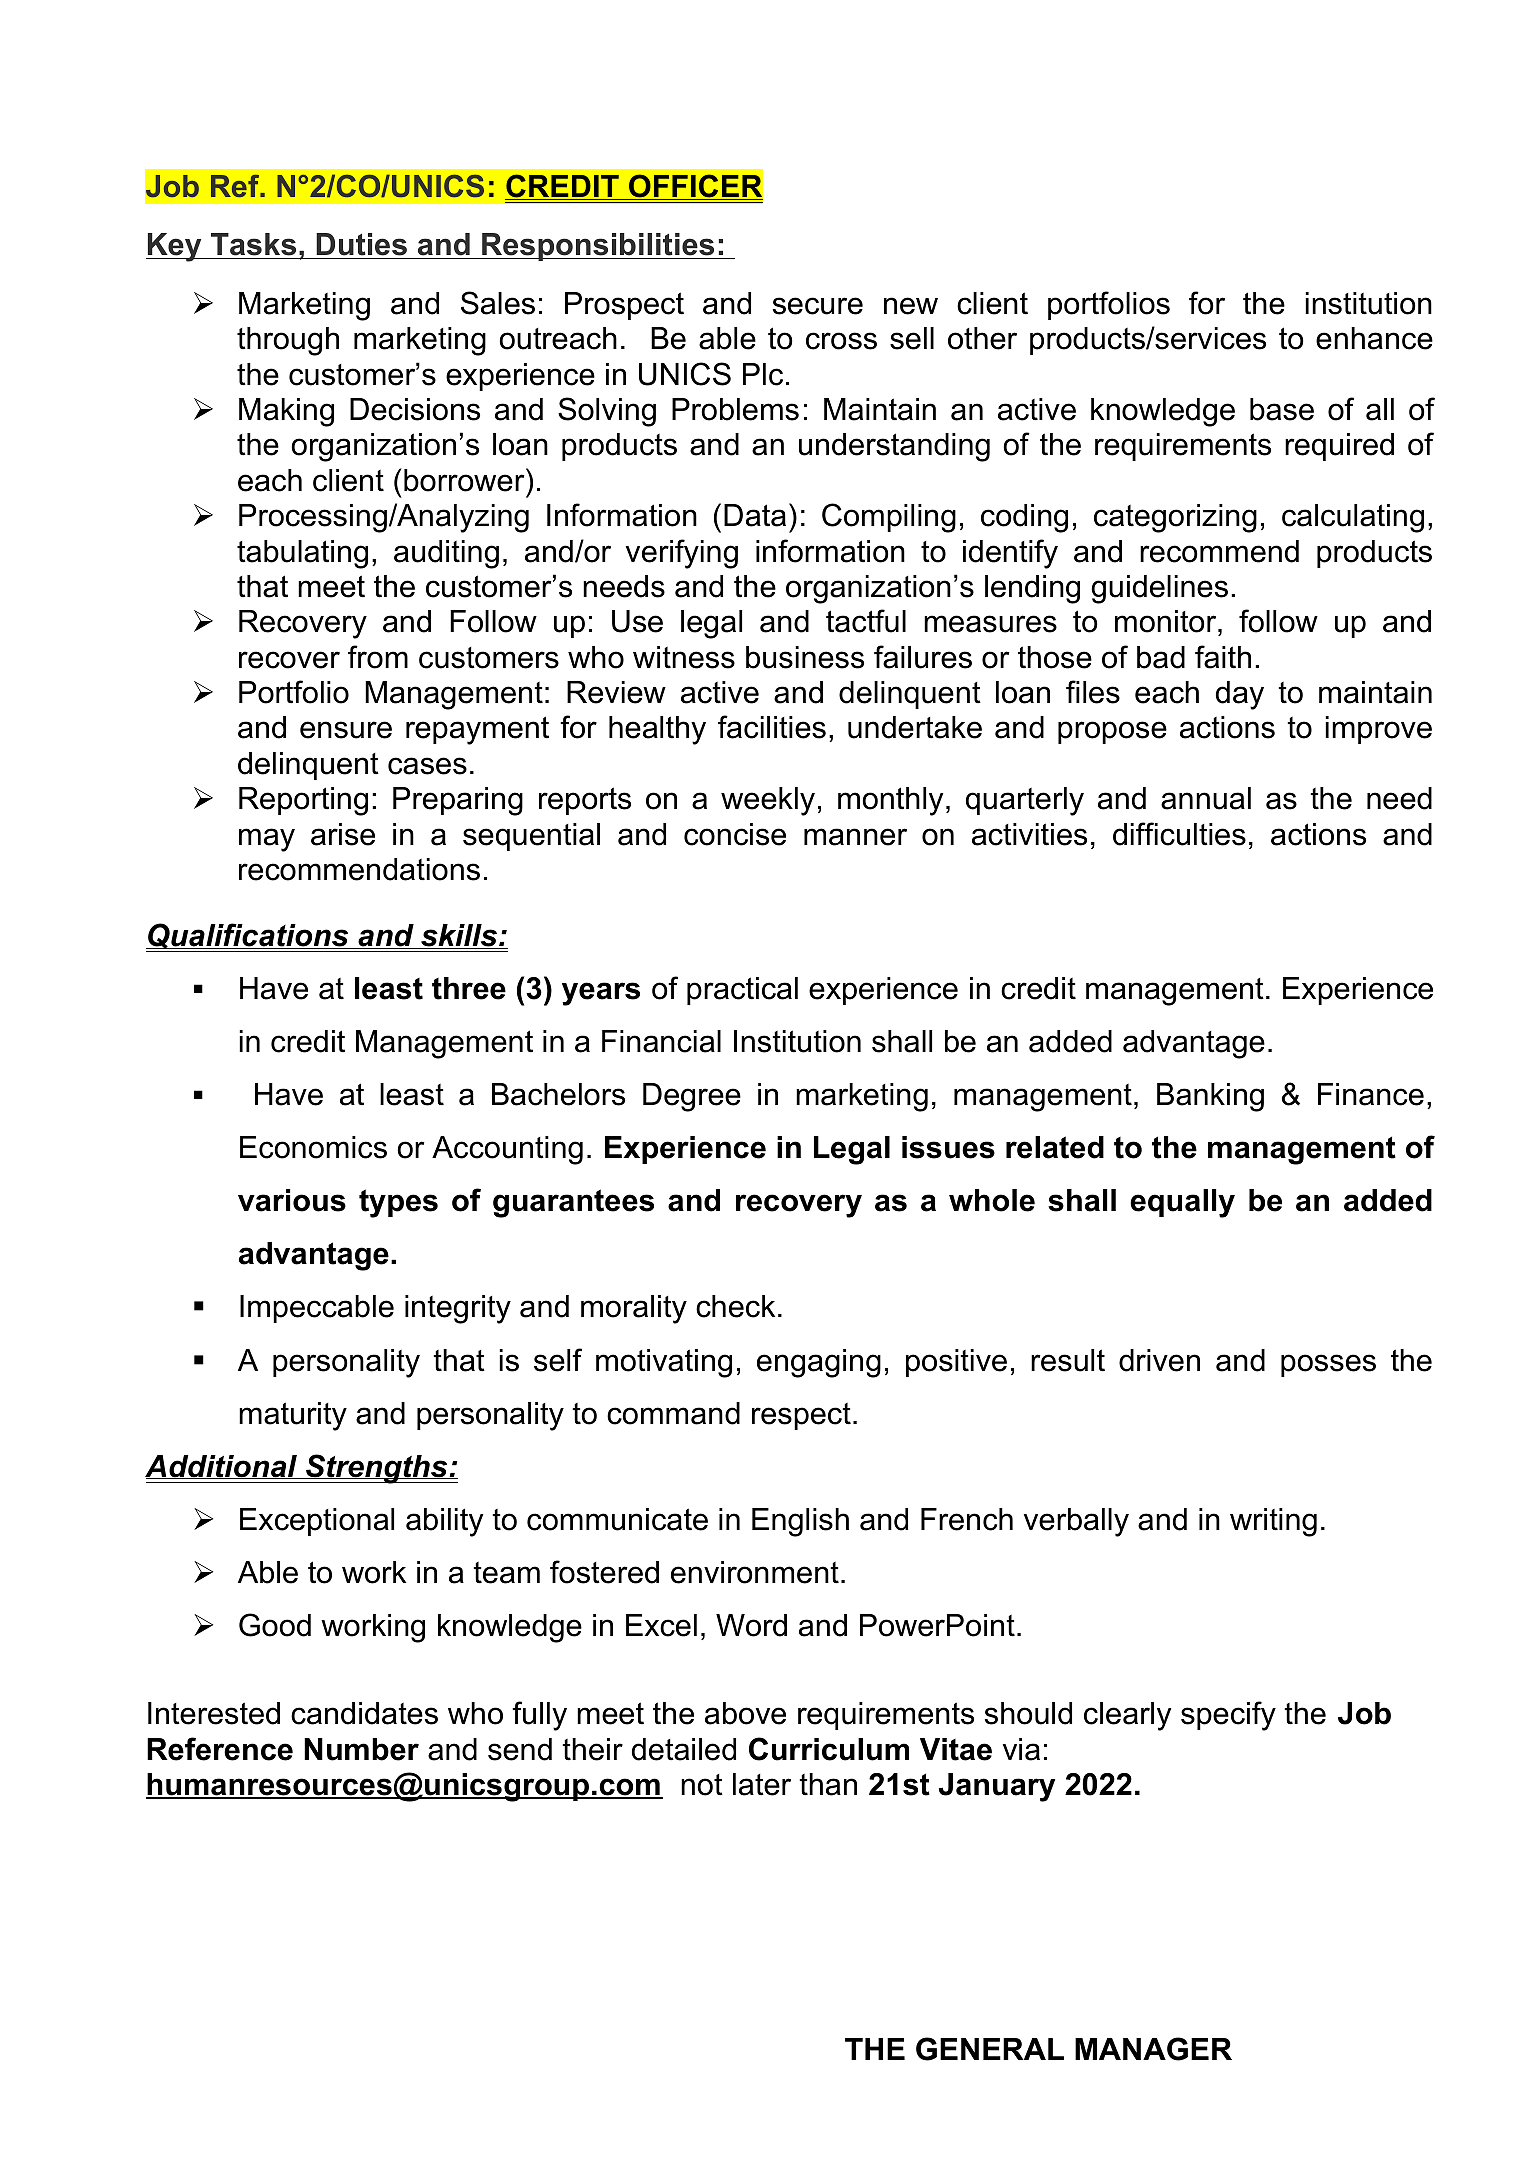 Image resolution: width=1526 pixels, height=2158 pixels. What do you see at coordinates (1223, 657) in the screenshot?
I see `faith` at bounding box center [1223, 657].
